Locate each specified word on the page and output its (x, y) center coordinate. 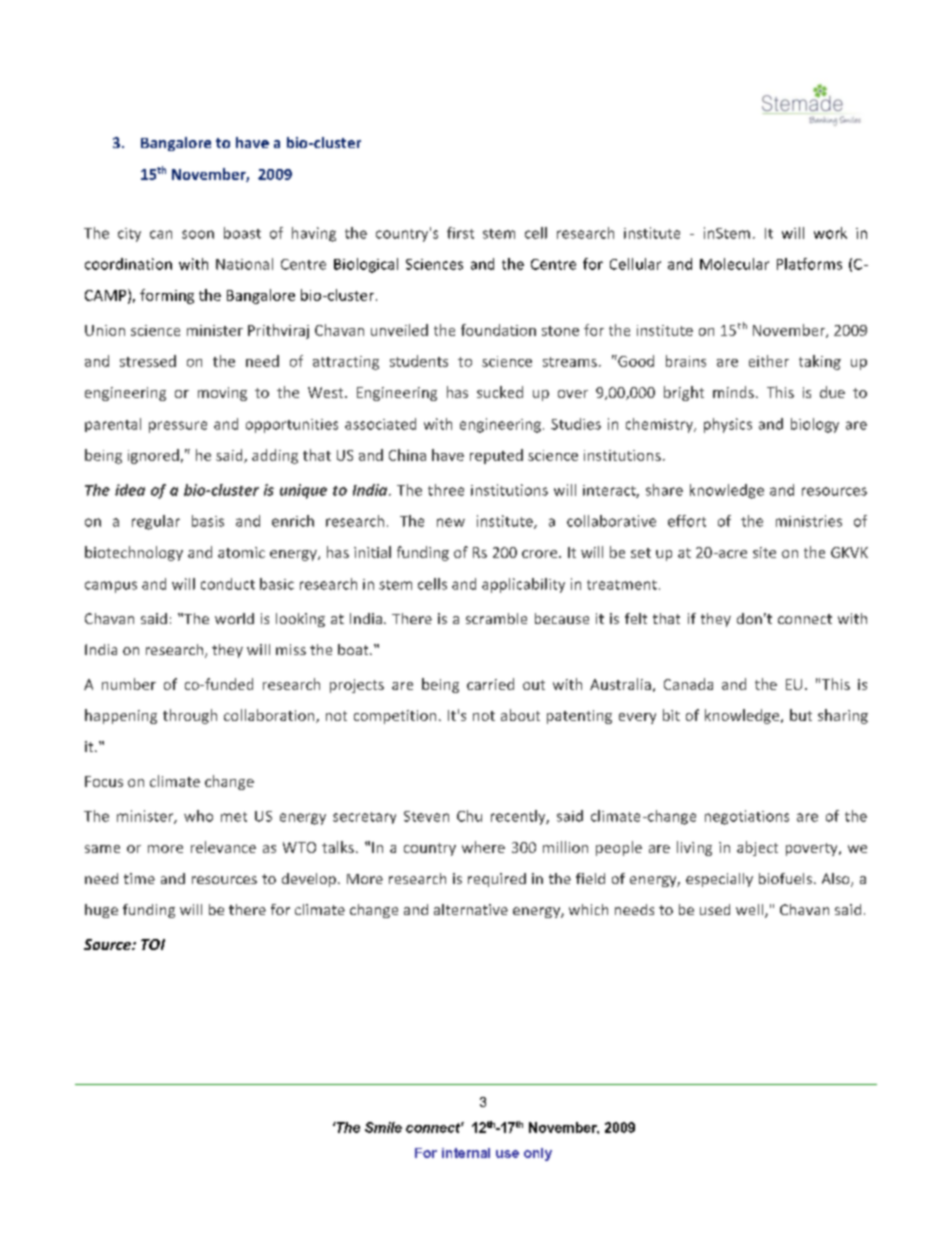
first (460, 233)
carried (490, 684)
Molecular (734, 264)
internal (466, 1153)
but (801, 715)
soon (198, 234)
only (538, 1154)
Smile (383, 1127)
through (190, 716)
